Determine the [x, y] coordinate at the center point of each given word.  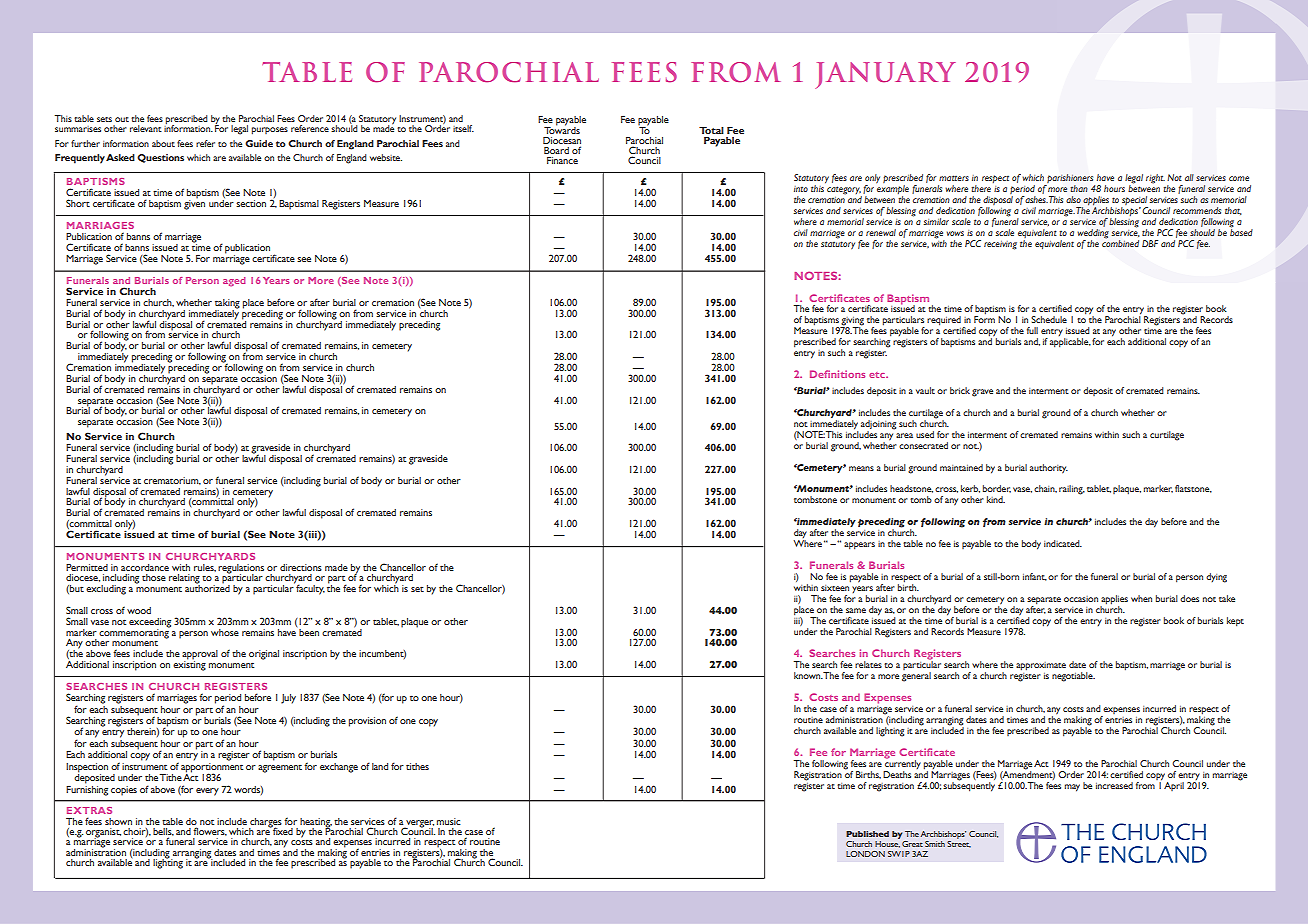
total [711, 130]
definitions [837, 374]
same [856, 610]
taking [227, 305]
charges [265, 823]
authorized [207, 587]
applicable [1070, 343]
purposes [270, 131]
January [885, 75]
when [1141, 598]
